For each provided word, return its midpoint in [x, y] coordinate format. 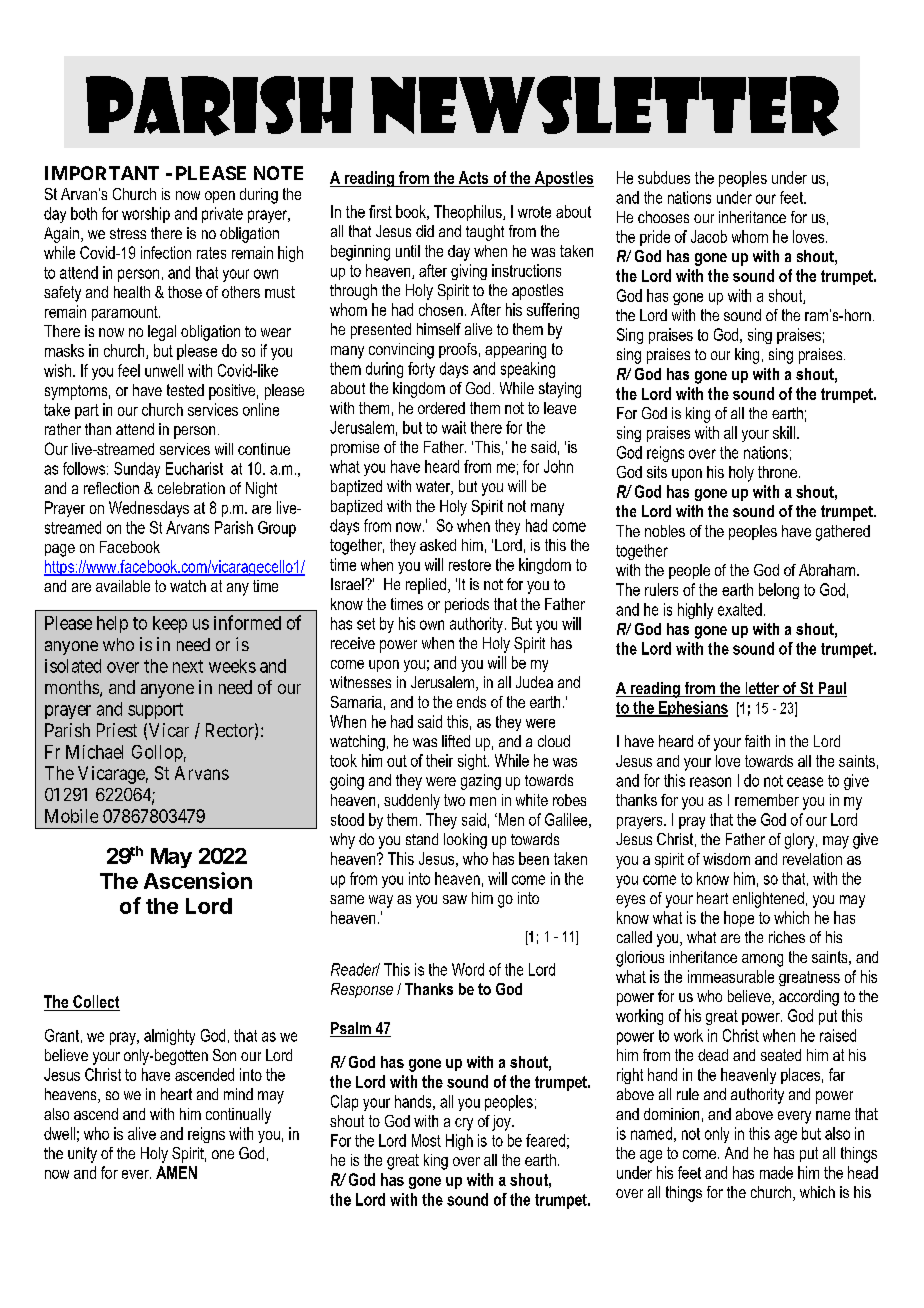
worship [146, 215]
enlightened [768, 900]
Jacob [709, 236]
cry [464, 1124]
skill [784, 432]
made [776, 1172]
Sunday [137, 470]
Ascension [198, 880]
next [188, 666]
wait [454, 427]
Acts [473, 177]
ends [471, 702]
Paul [831, 689]
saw [455, 899]
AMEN [176, 1172]
